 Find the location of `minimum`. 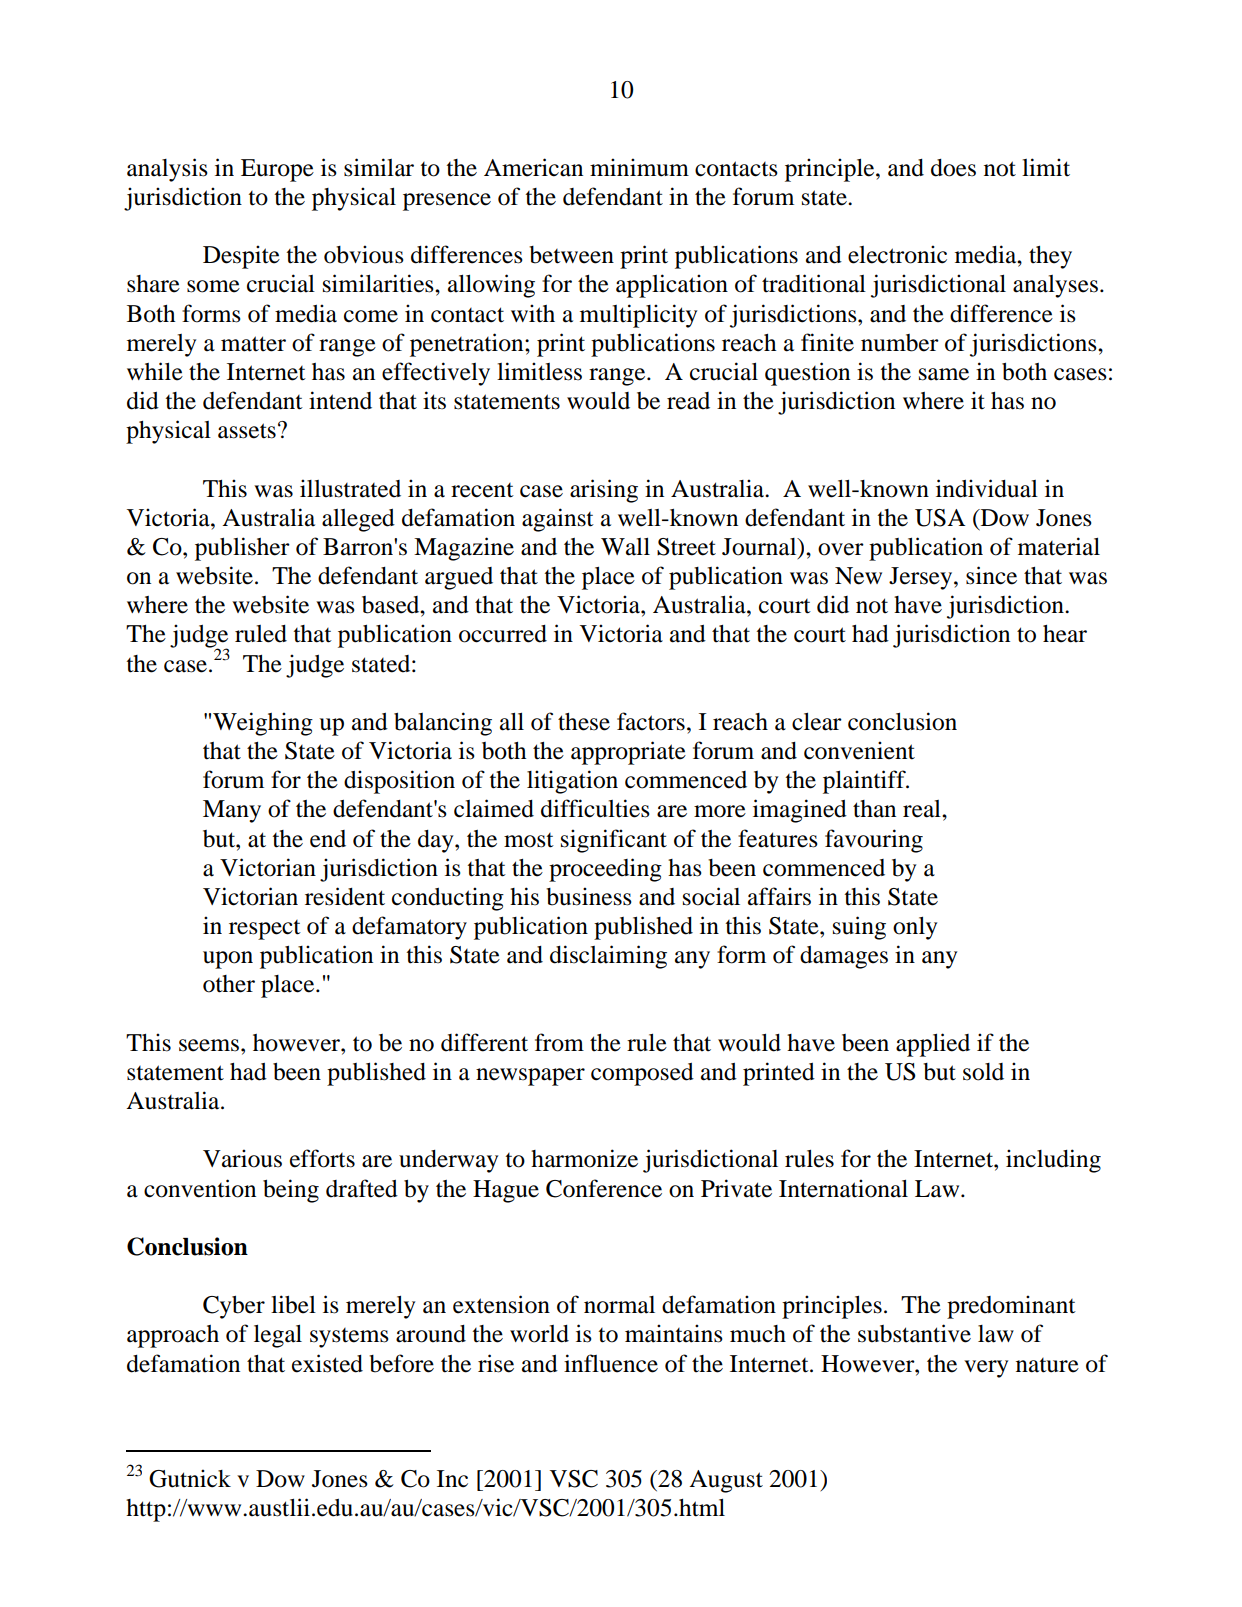

minimum is located at coordinates (639, 167).
